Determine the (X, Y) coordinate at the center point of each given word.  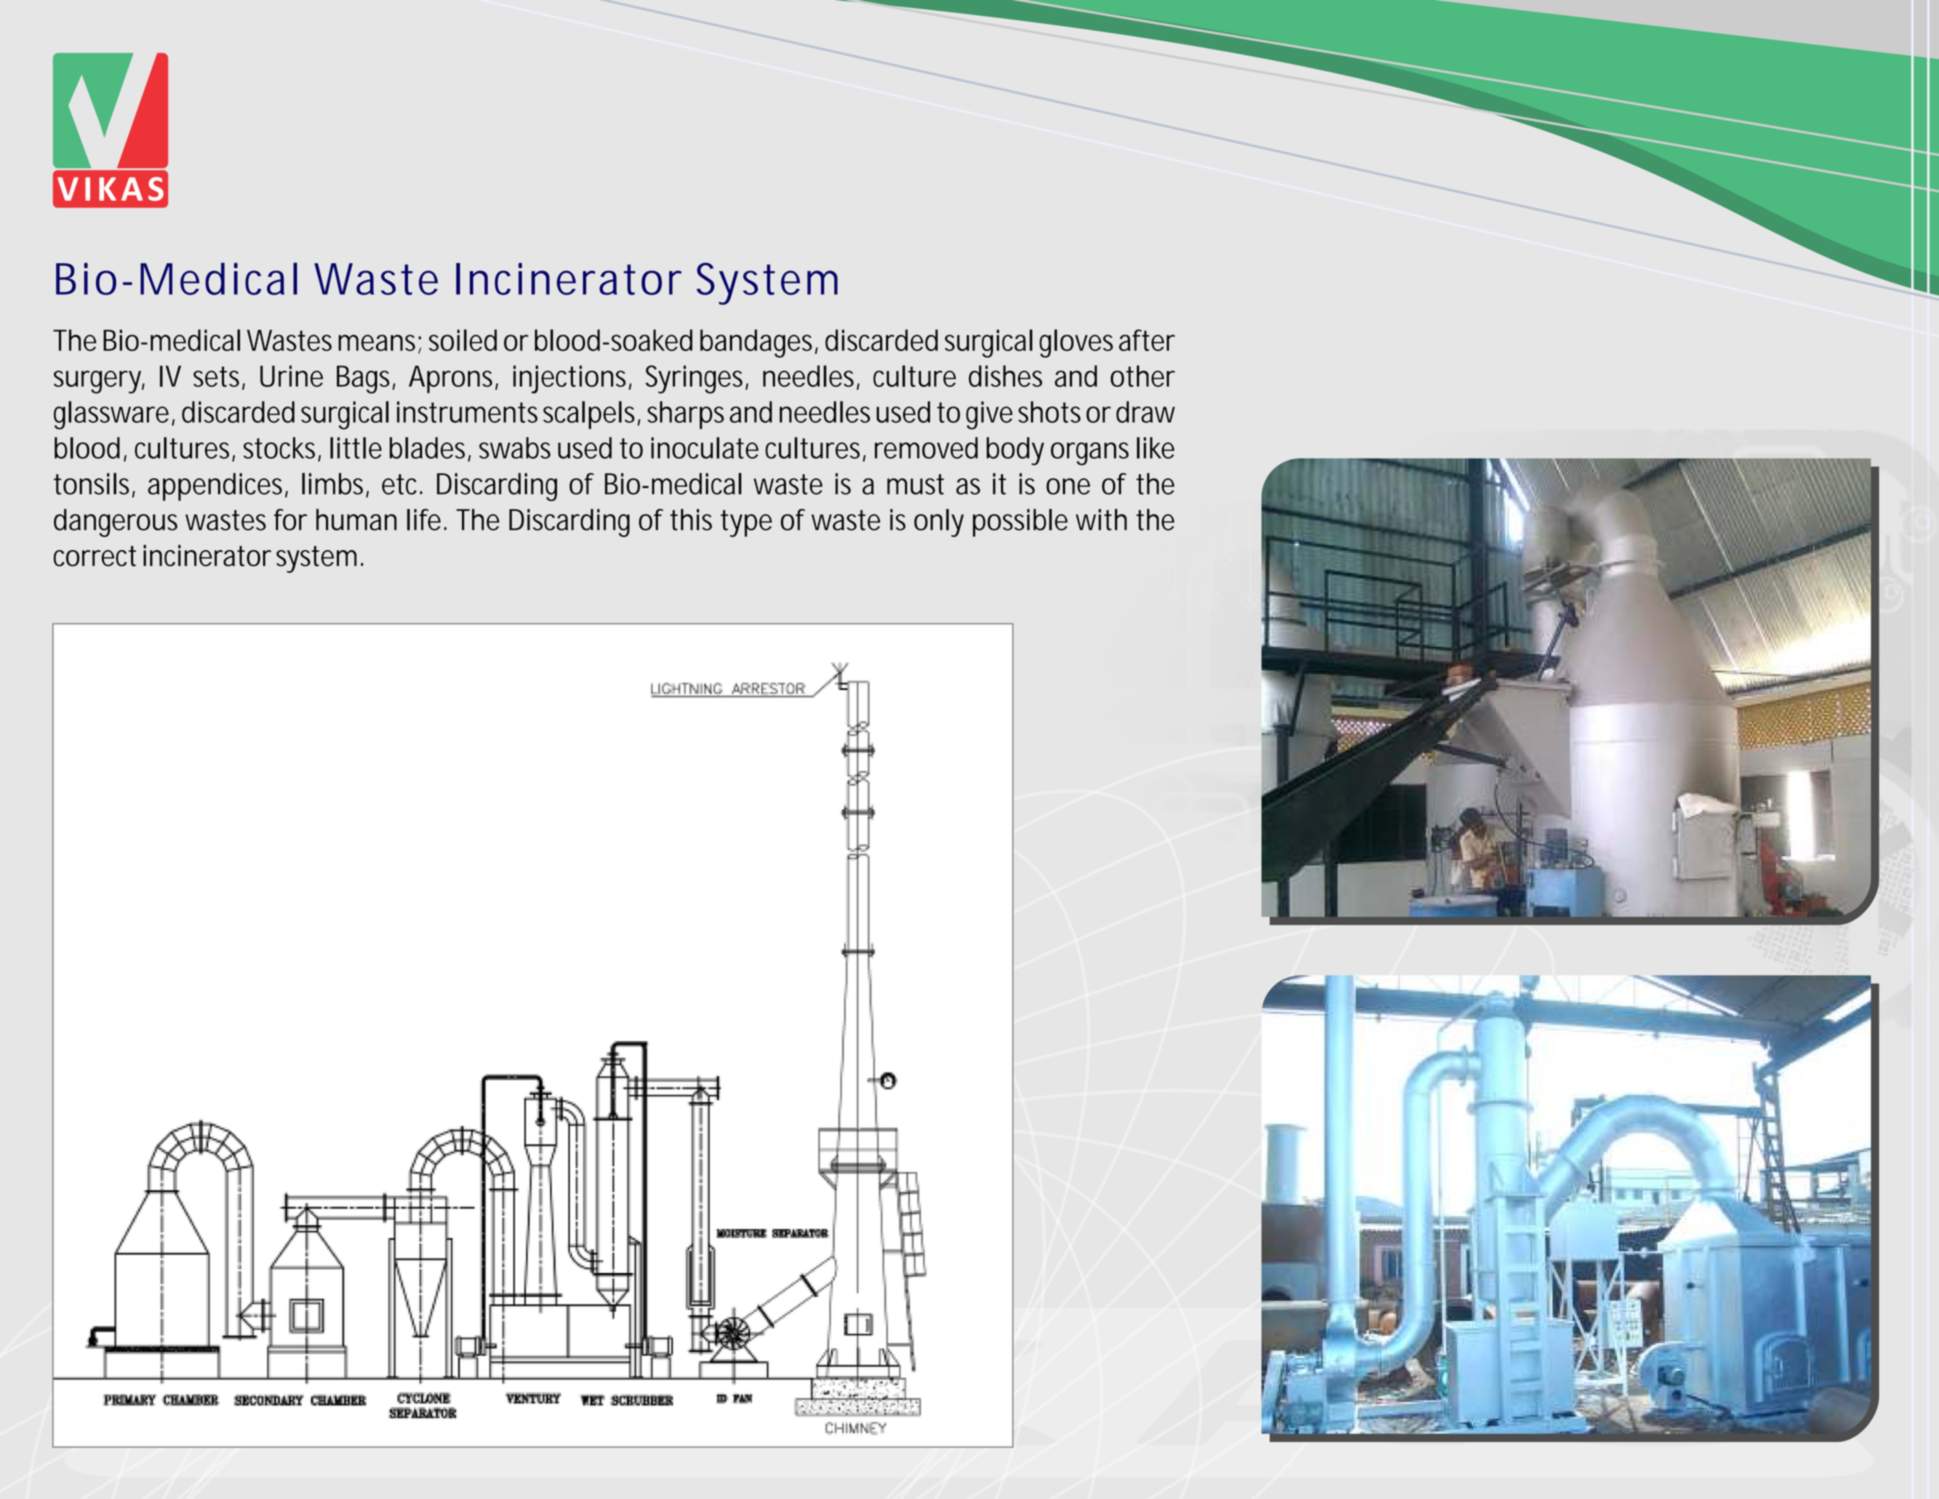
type (746, 523)
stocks (282, 449)
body (1015, 451)
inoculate (705, 448)
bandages (759, 343)
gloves (1076, 343)
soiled (463, 340)
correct (94, 556)
